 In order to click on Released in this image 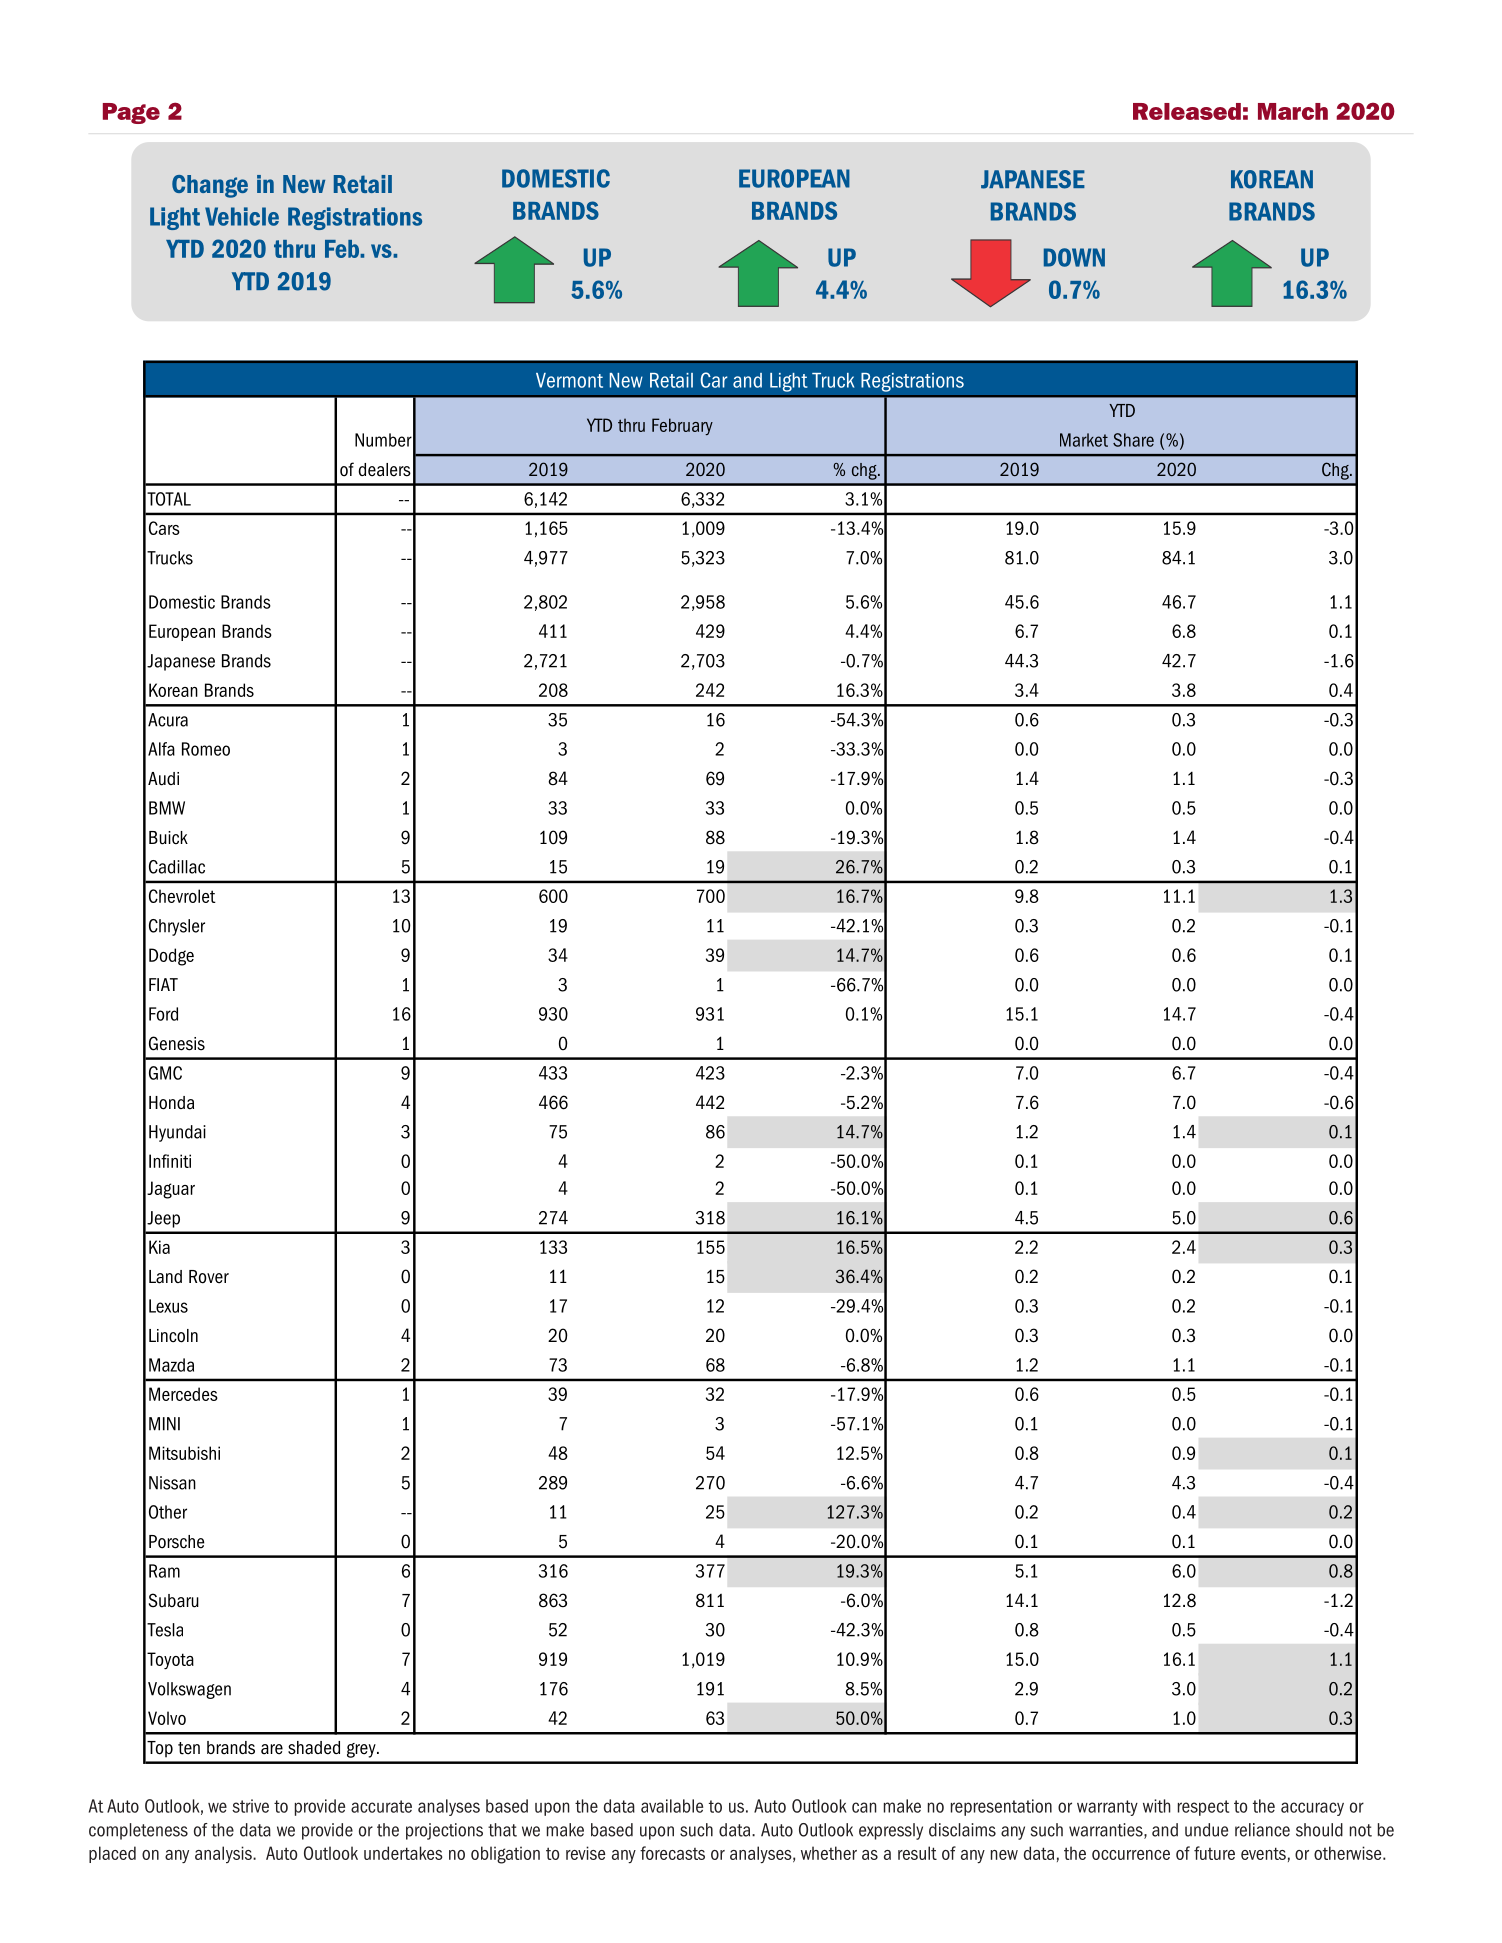, I will do `click(1187, 111)`.
